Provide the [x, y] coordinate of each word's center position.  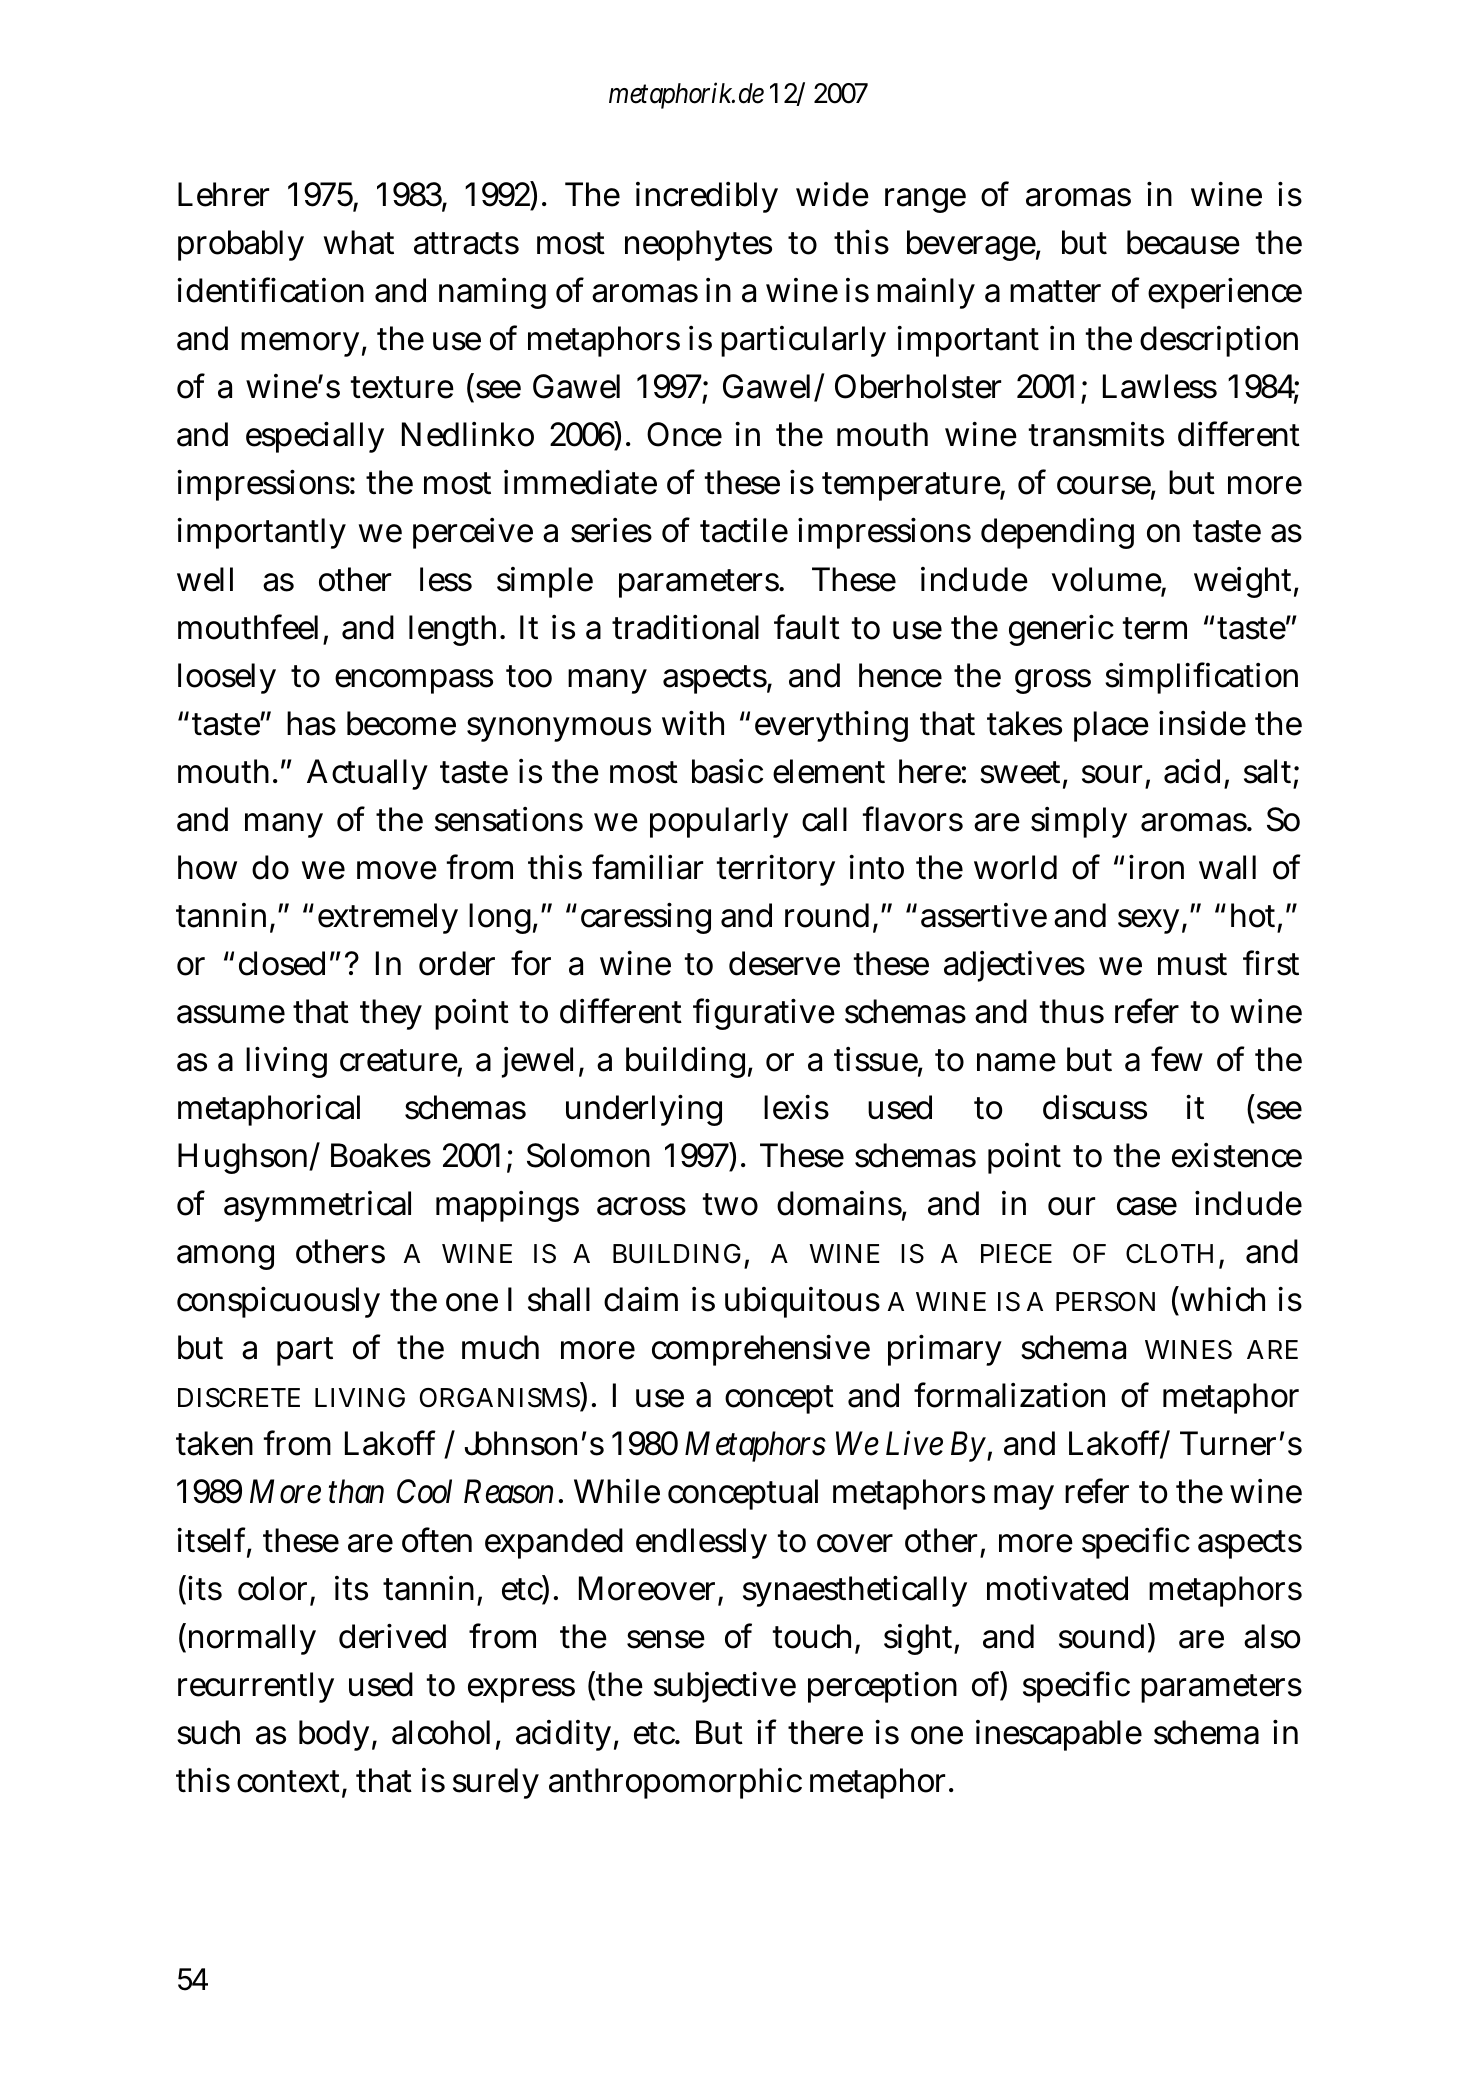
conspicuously [278, 1302]
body [336, 1735]
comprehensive [761, 1350]
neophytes [698, 245]
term [1155, 628]
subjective [725, 1687]
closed [282, 963]
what [359, 242]
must [1192, 964]
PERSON [1105, 1302]
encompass [414, 681]
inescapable [1059, 1735]
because [1183, 242]
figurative [764, 1014]
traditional [685, 627]
